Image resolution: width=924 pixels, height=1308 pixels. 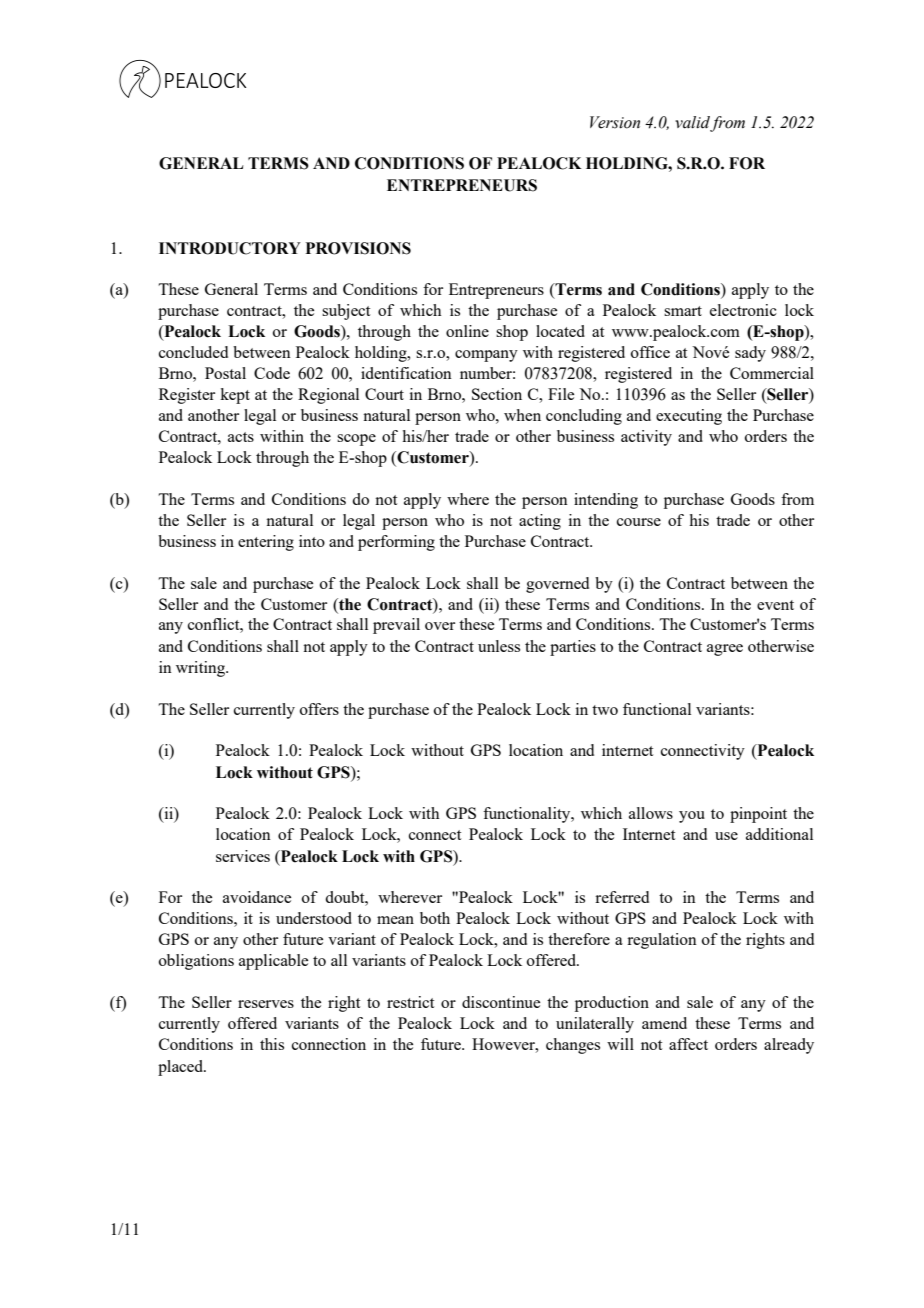 What do you see at coordinates (435, 918) in the document?
I see `both` at bounding box center [435, 918].
